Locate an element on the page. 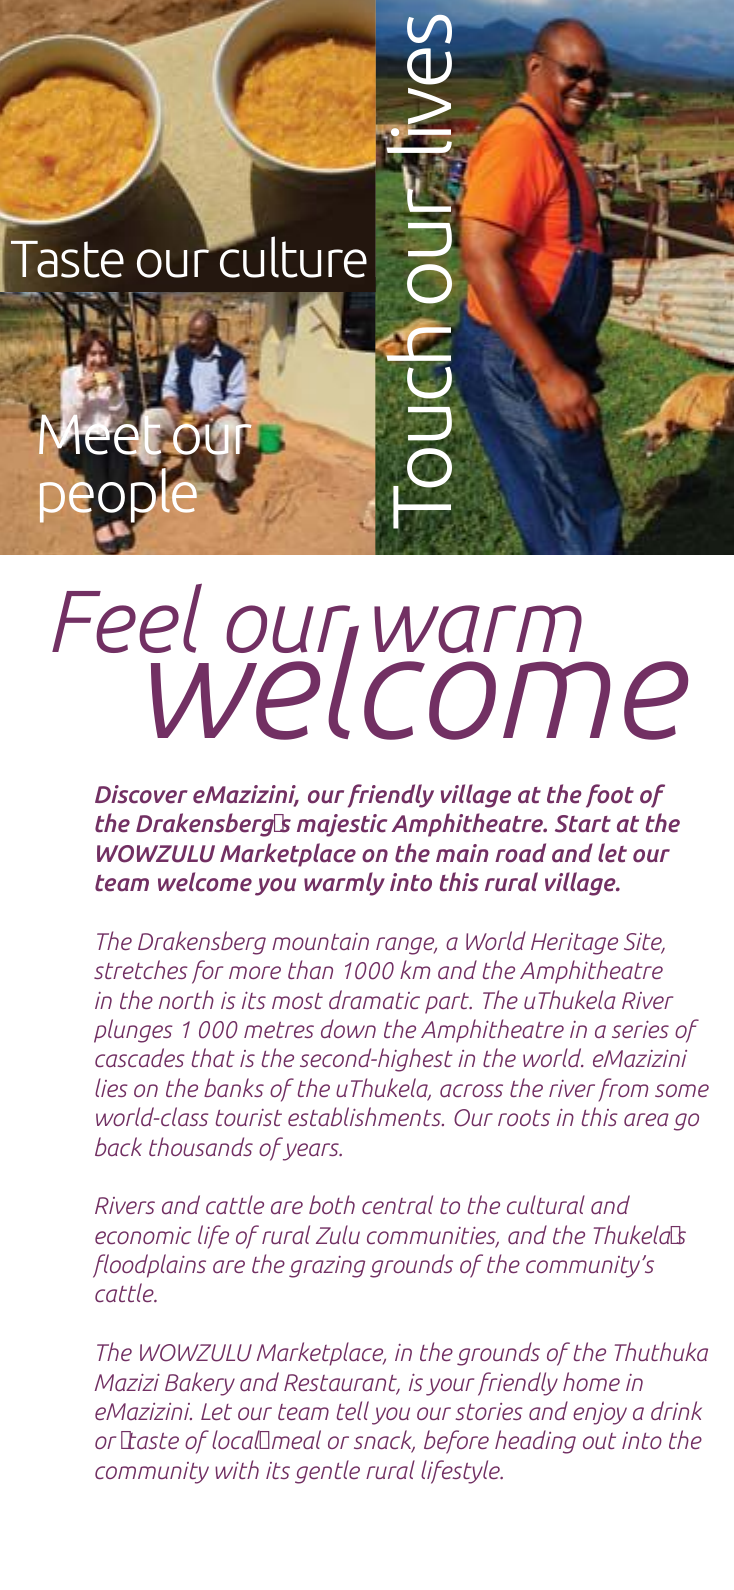 The width and height of the document is (734, 1590). majestic is located at coordinates (342, 825).
